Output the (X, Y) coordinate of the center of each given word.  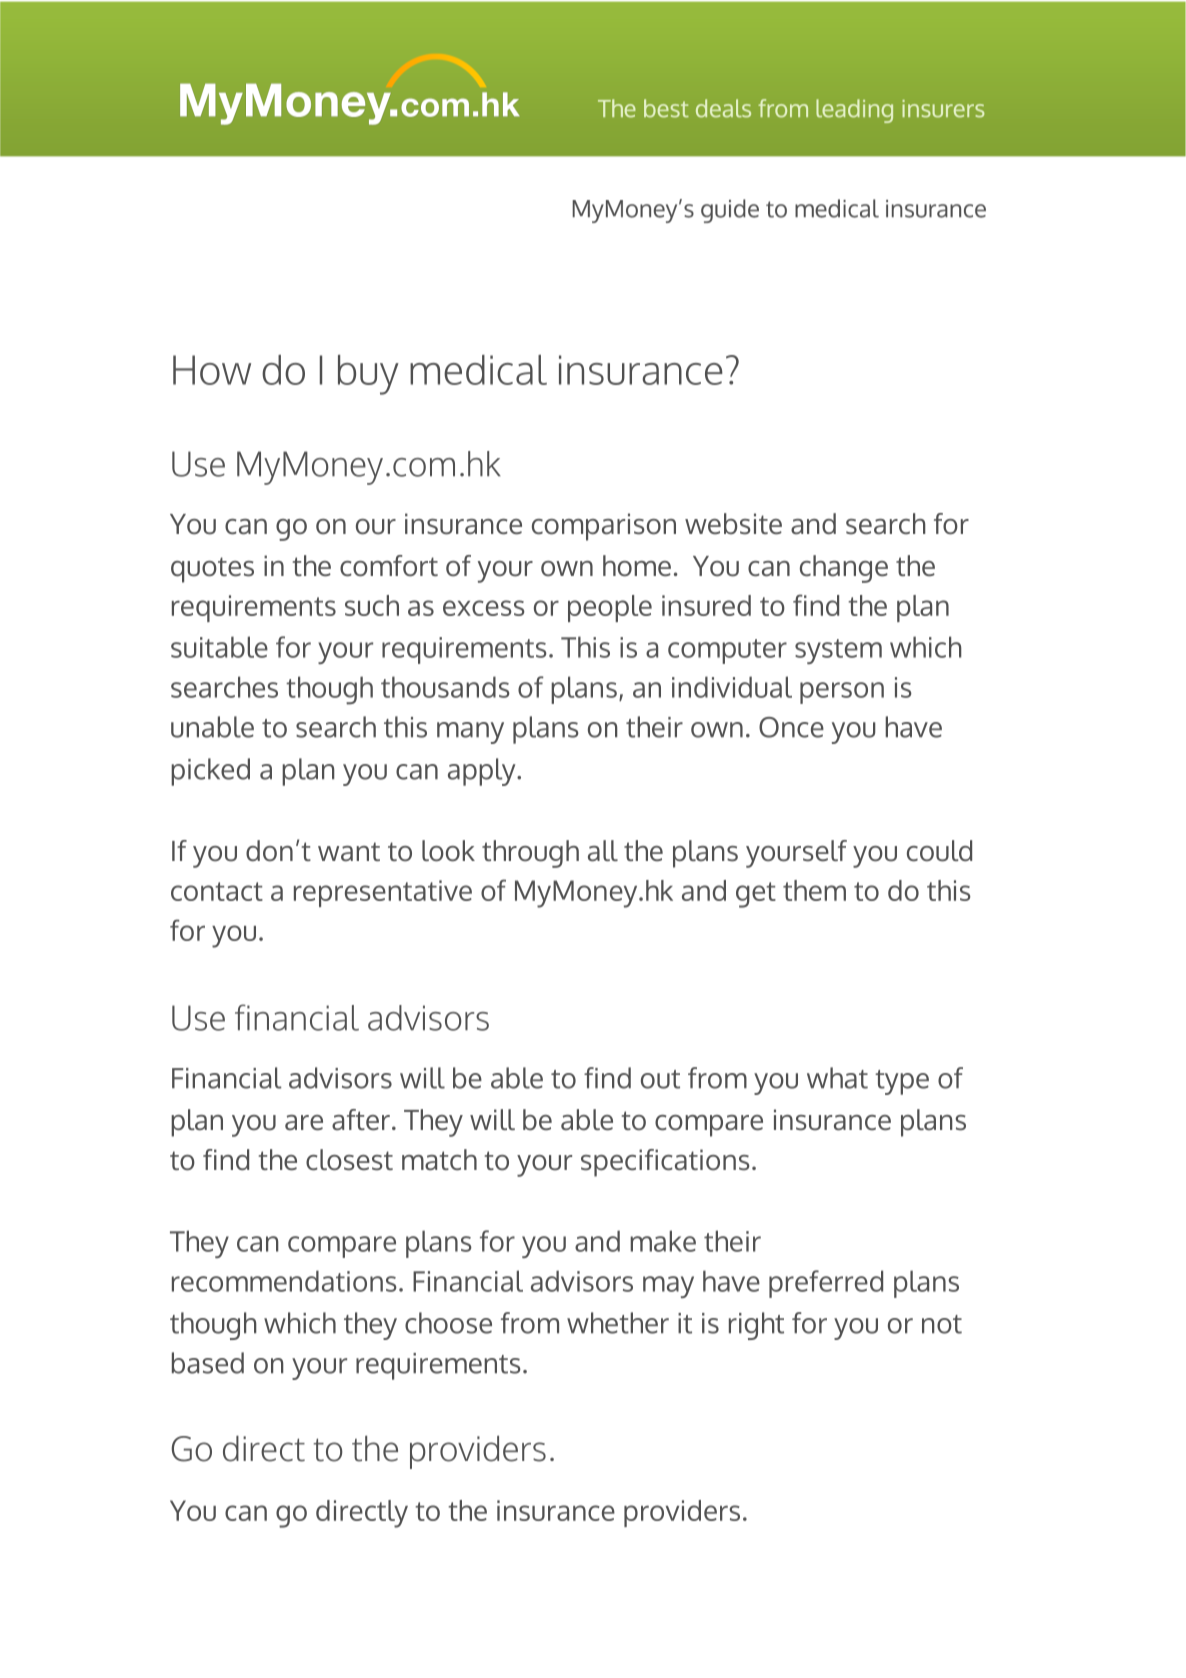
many (470, 733)
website (733, 524)
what (837, 1078)
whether (618, 1323)
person (842, 693)
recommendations (284, 1281)
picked (210, 772)
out (660, 1079)
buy (368, 375)
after (361, 1120)
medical (478, 370)
